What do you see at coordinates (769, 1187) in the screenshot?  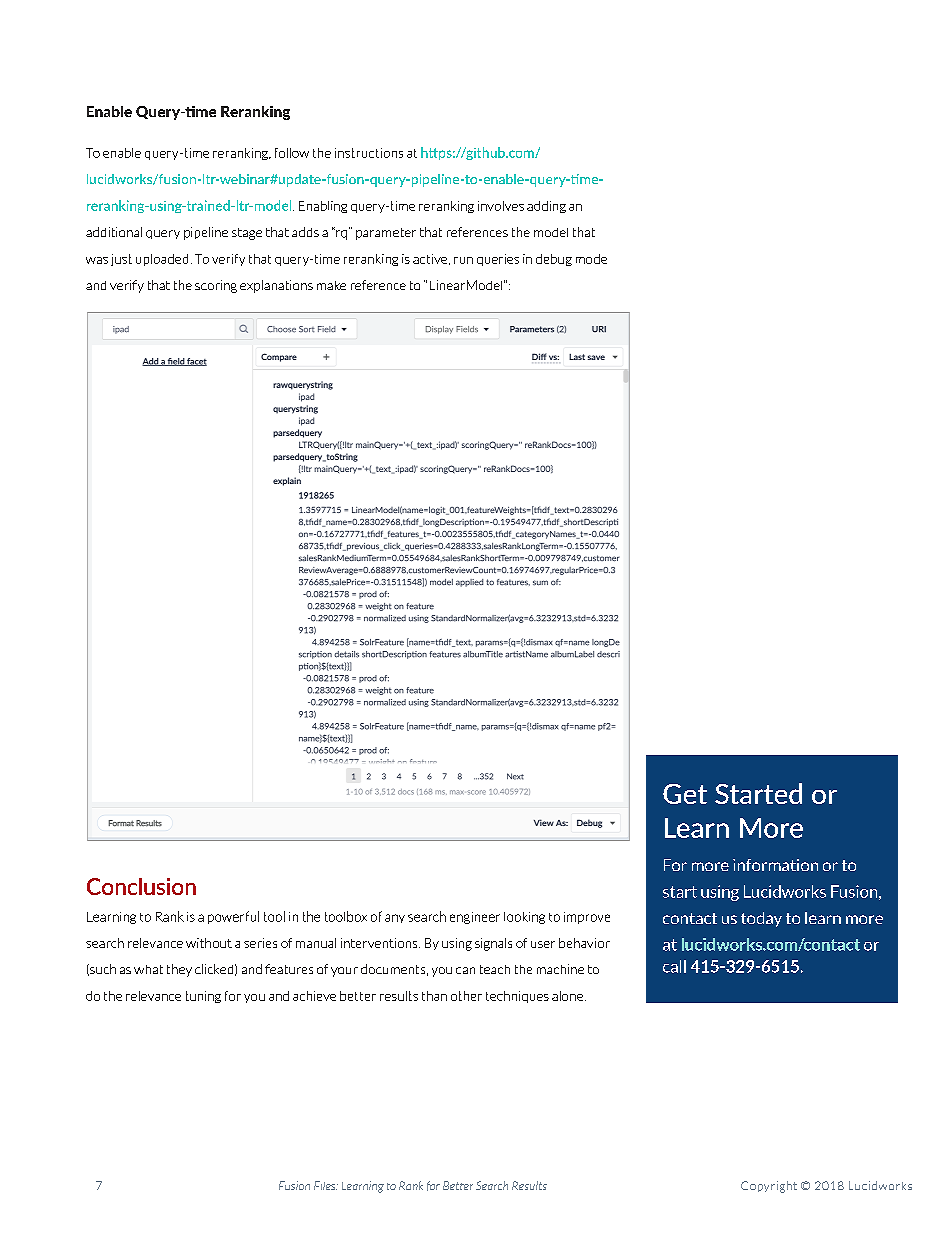 I see `Copyright` at bounding box center [769, 1187].
